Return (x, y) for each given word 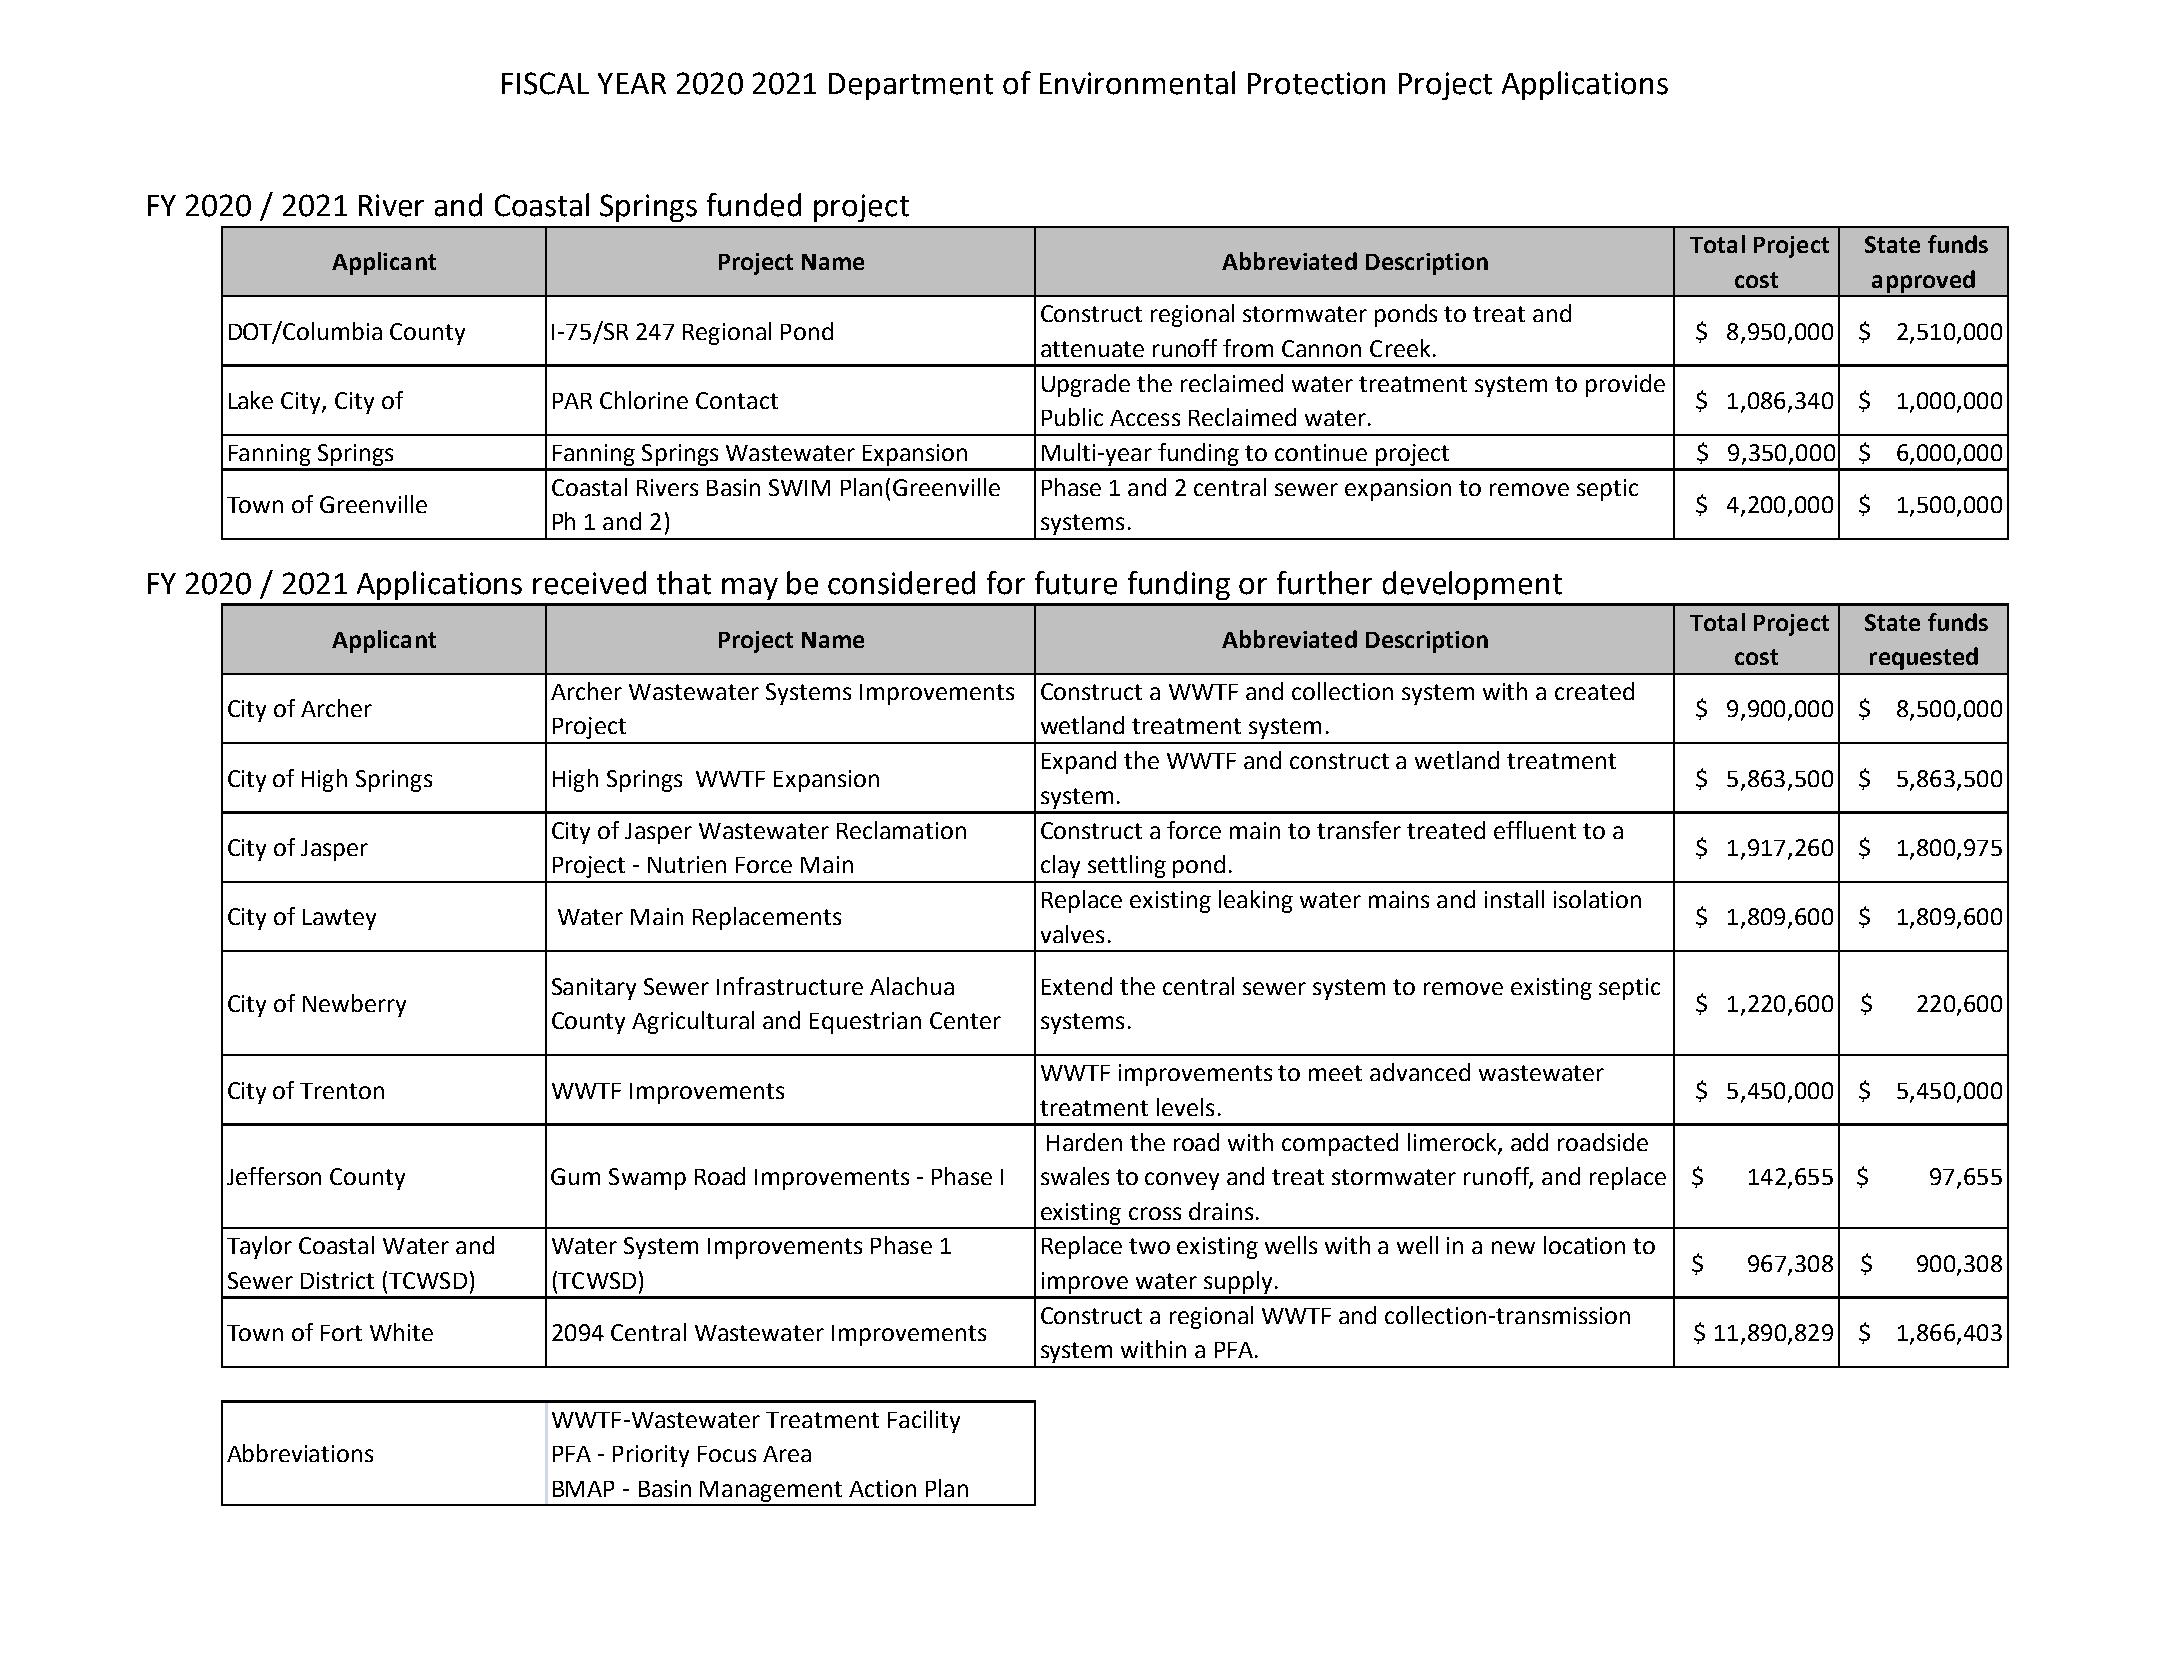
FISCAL (545, 83)
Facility (924, 1421)
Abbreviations (300, 1453)
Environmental (1137, 83)
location (1584, 1245)
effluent (1535, 830)
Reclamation (901, 830)
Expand (1079, 762)
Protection (1316, 83)
